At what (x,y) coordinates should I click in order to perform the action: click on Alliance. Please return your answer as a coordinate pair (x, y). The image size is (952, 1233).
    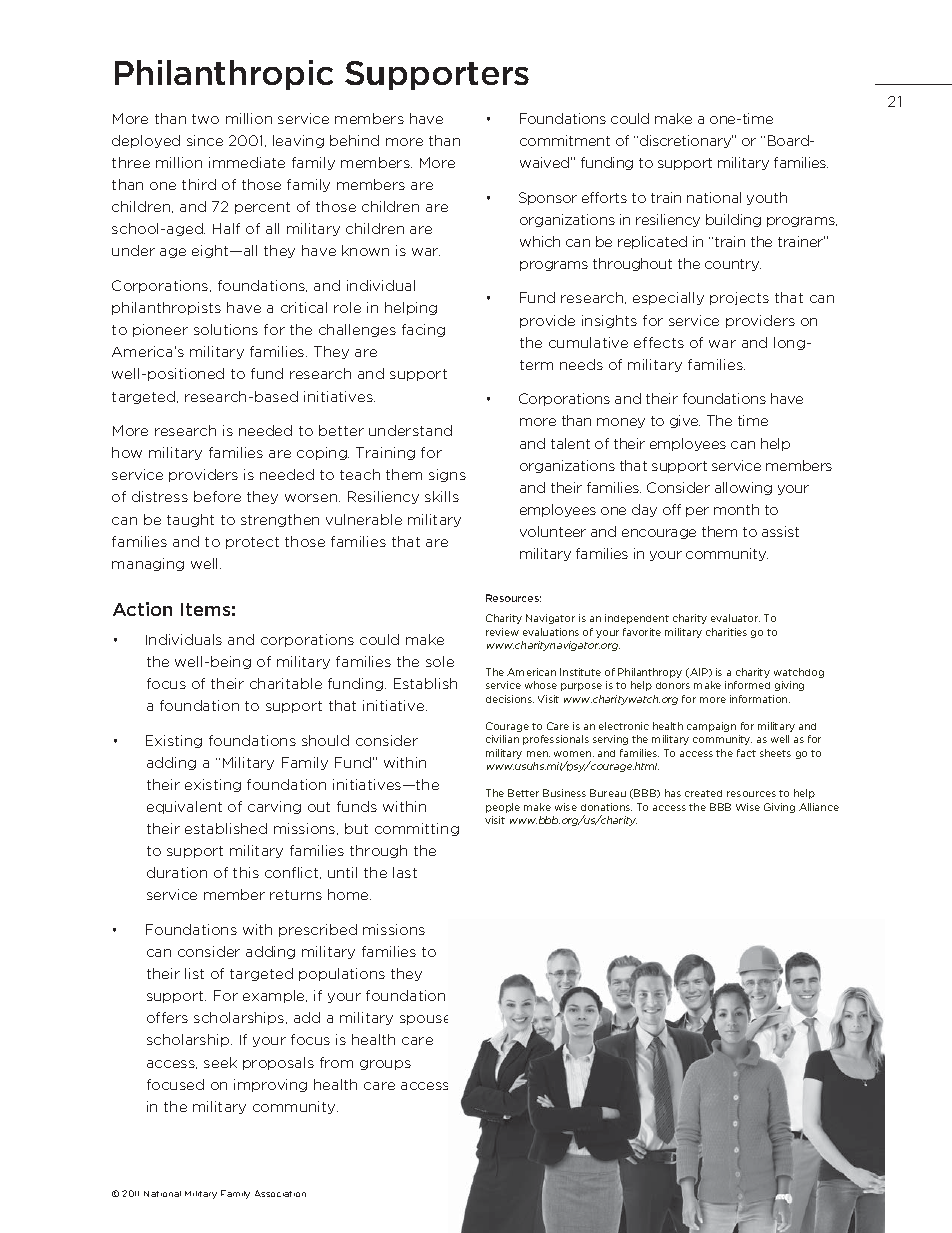
    Looking at the image, I should click on (819, 807).
